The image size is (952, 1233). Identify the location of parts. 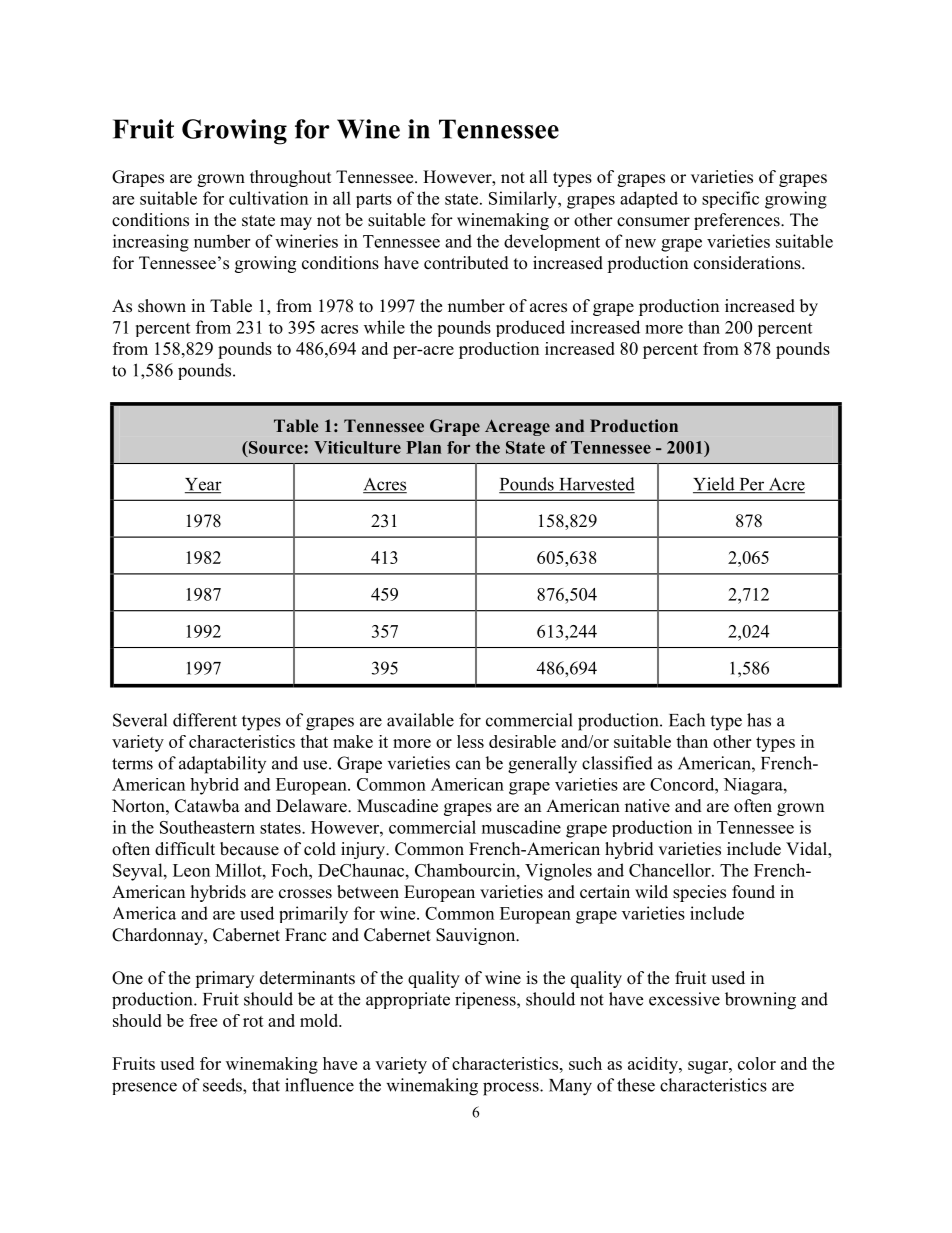
(374, 200).
